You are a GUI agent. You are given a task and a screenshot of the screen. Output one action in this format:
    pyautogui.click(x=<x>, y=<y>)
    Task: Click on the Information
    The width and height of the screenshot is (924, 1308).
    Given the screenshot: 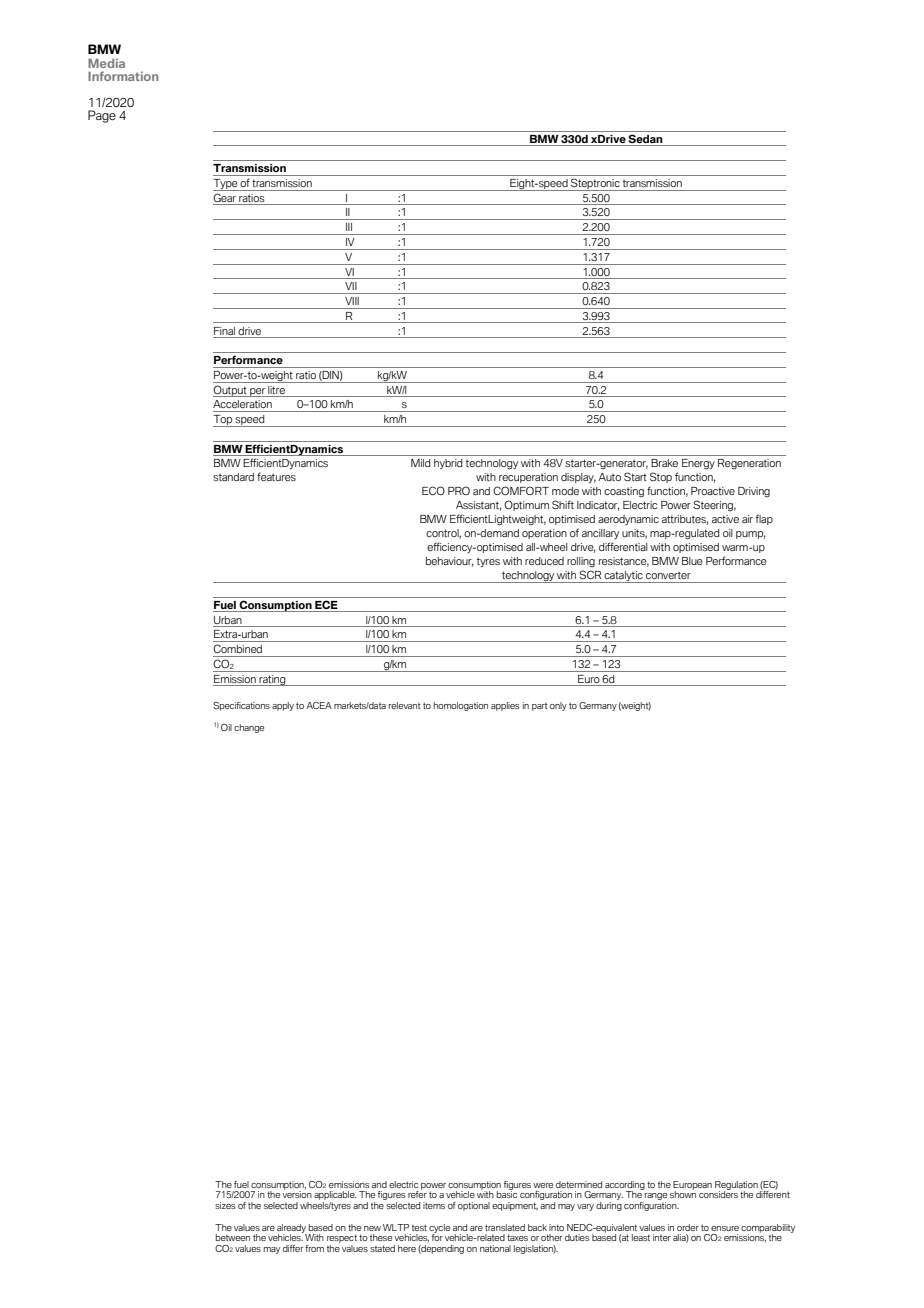 What is the action you would take?
    pyautogui.click(x=123, y=76)
